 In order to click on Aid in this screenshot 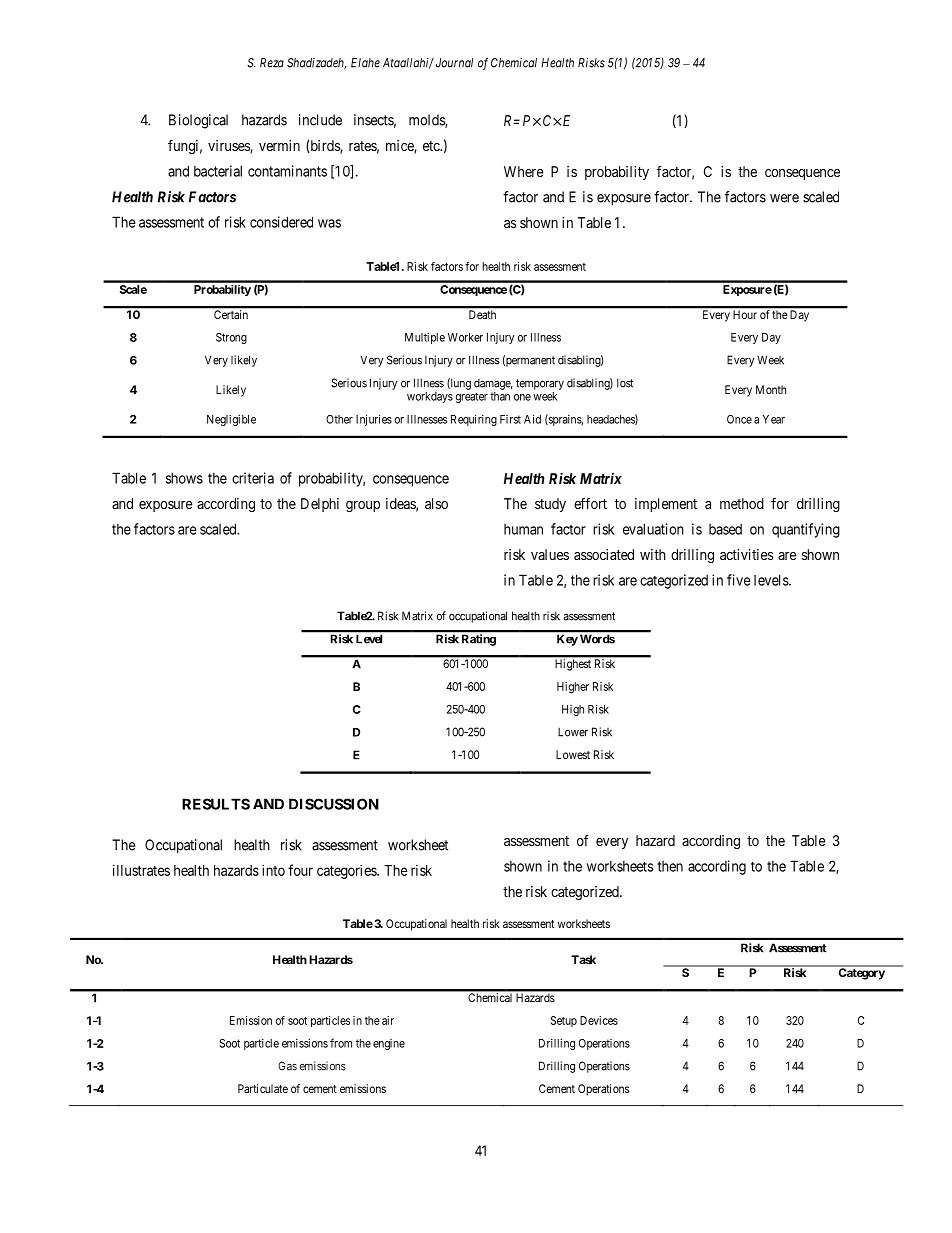, I will do `click(532, 419)`.
